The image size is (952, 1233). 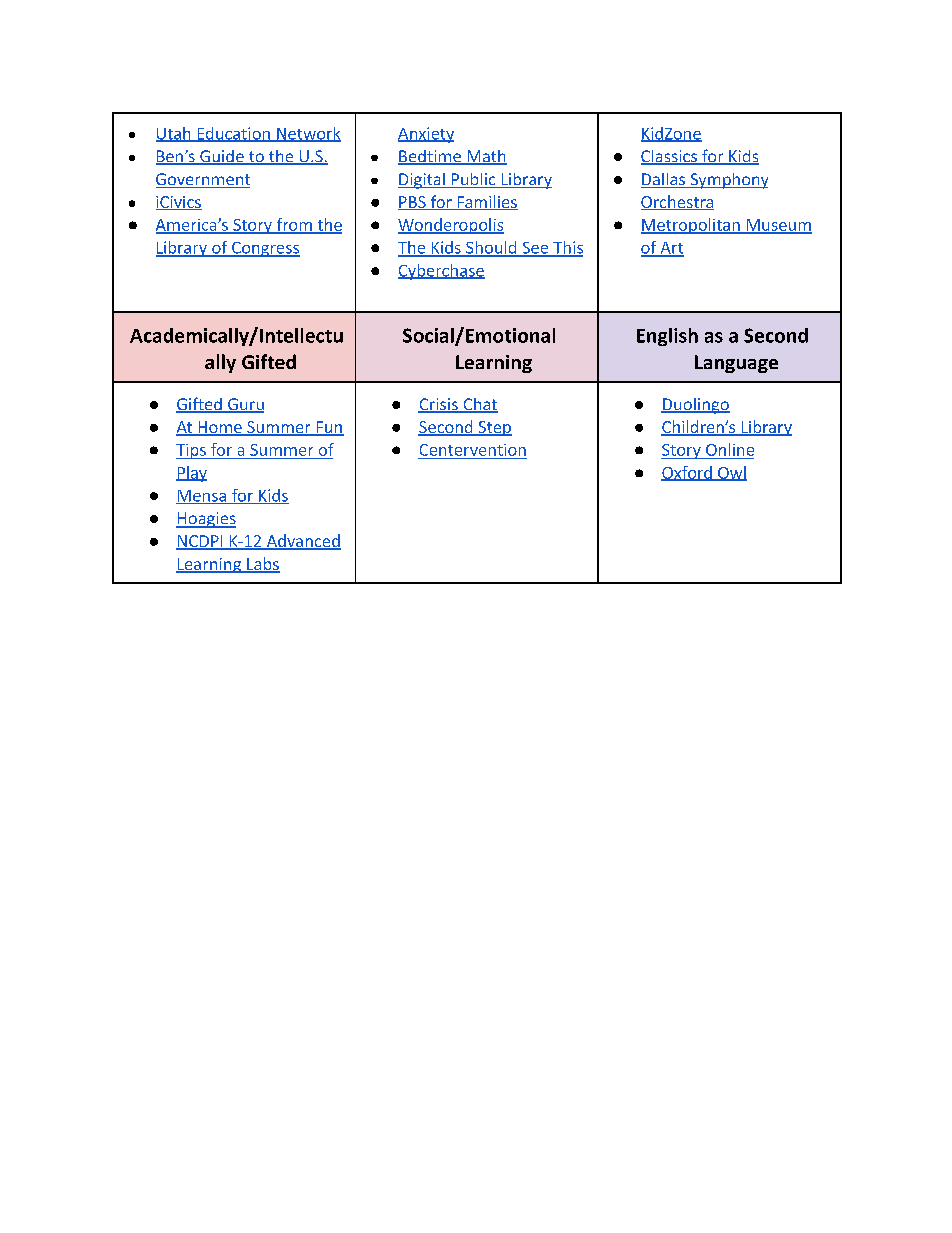 I want to click on Chat, so click(x=479, y=405).
